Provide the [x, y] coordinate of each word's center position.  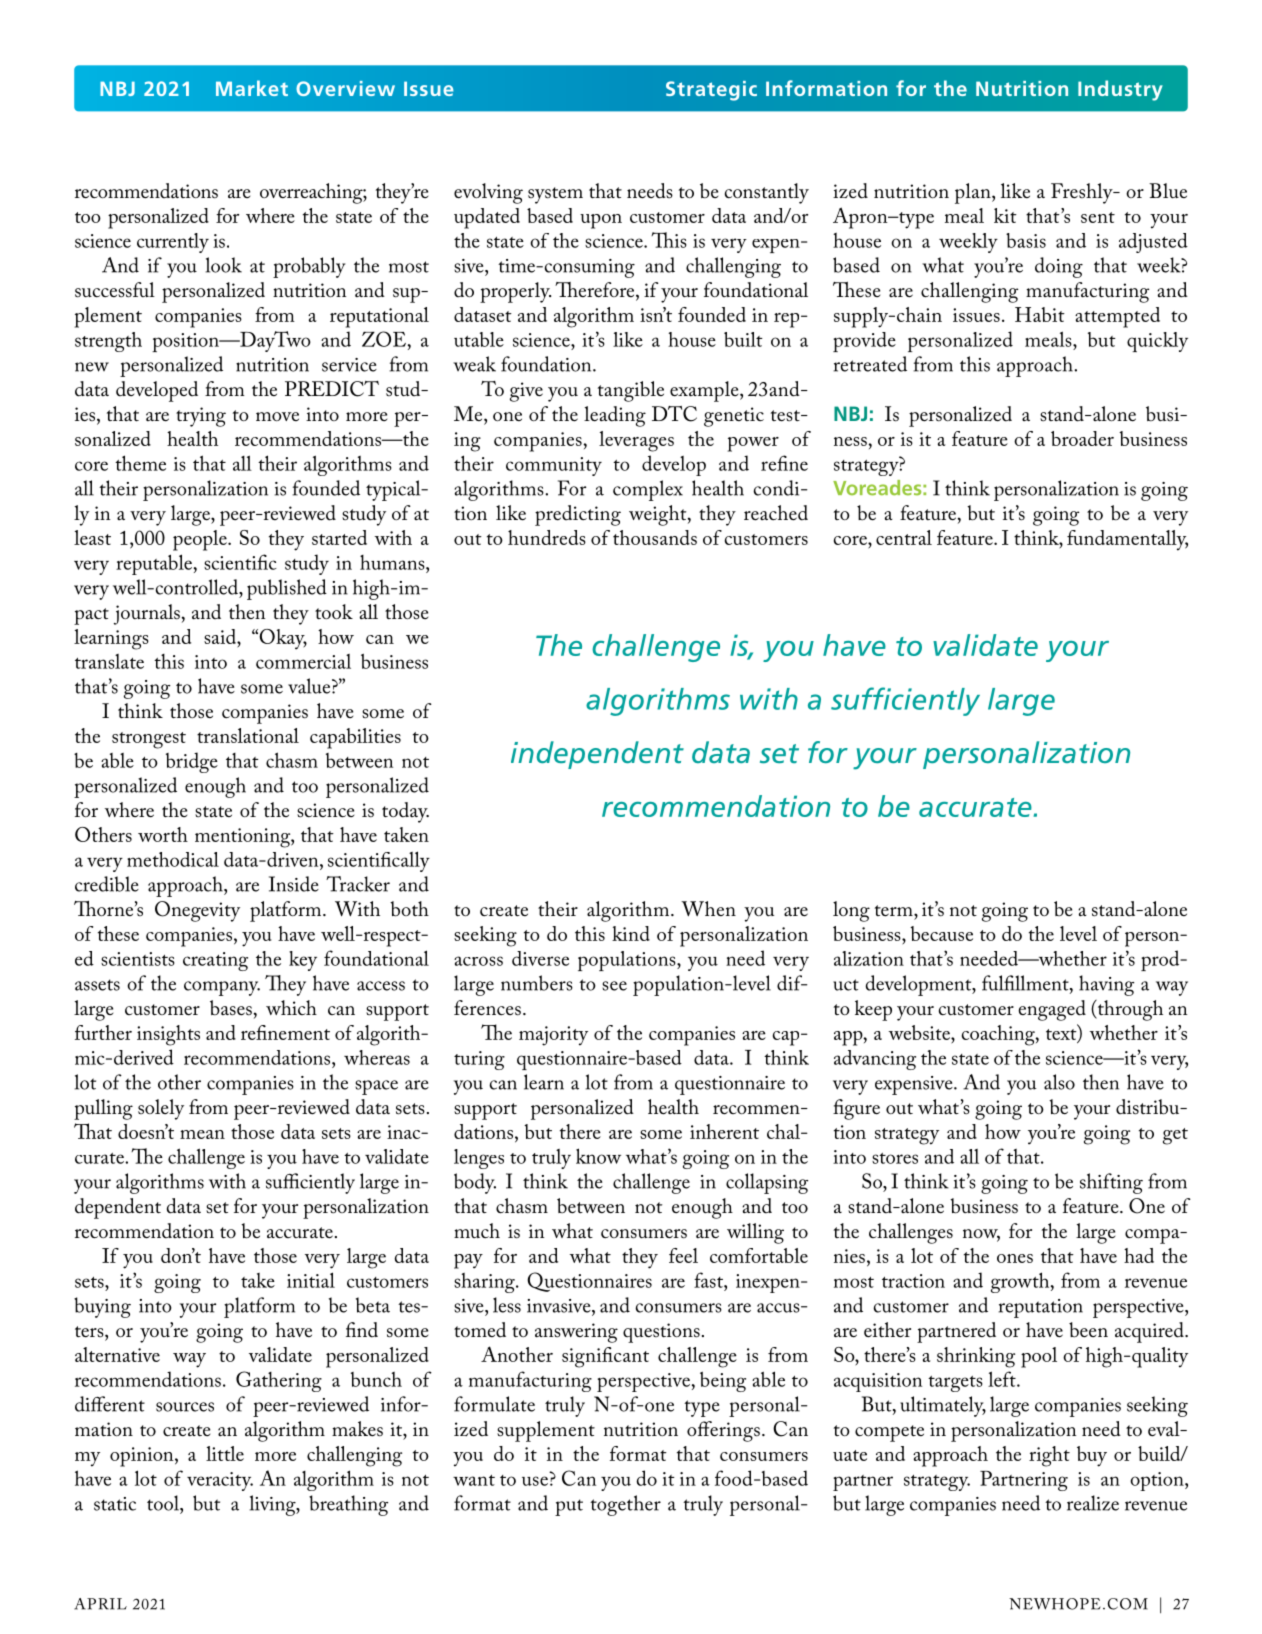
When [708, 908]
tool [164, 1503]
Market [252, 88]
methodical [173, 859]
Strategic [711, 91]
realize [1093, 1503]
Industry [1120, 90]
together [625, 1505]
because [941, 933]
